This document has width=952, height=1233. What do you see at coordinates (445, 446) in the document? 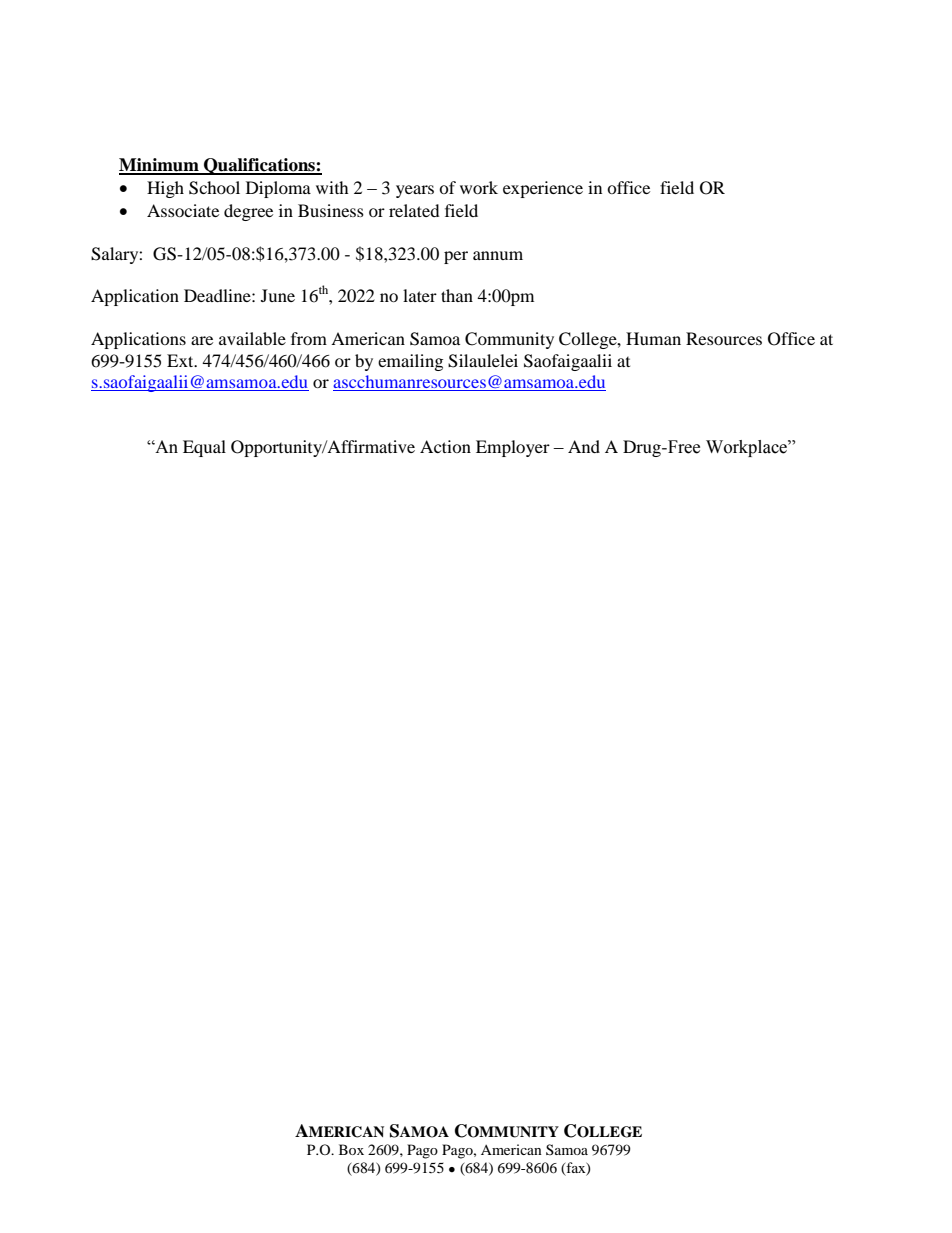
I see `Action` at bounding box center [445, 446].
